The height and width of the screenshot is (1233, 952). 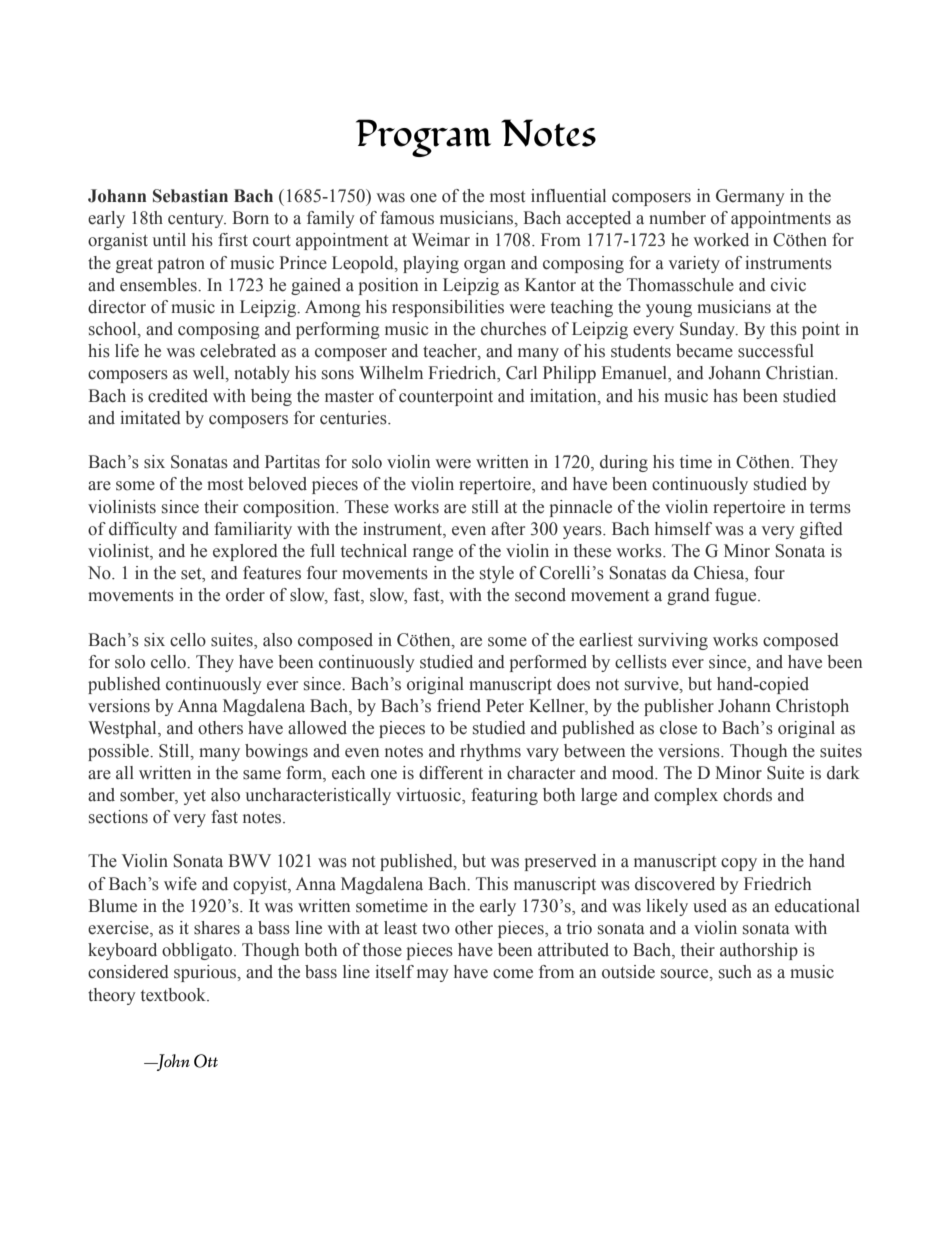 What do you see at coordinates (677, 218) in the screenshot?
I see `number` at bounding box center [677, 218].
